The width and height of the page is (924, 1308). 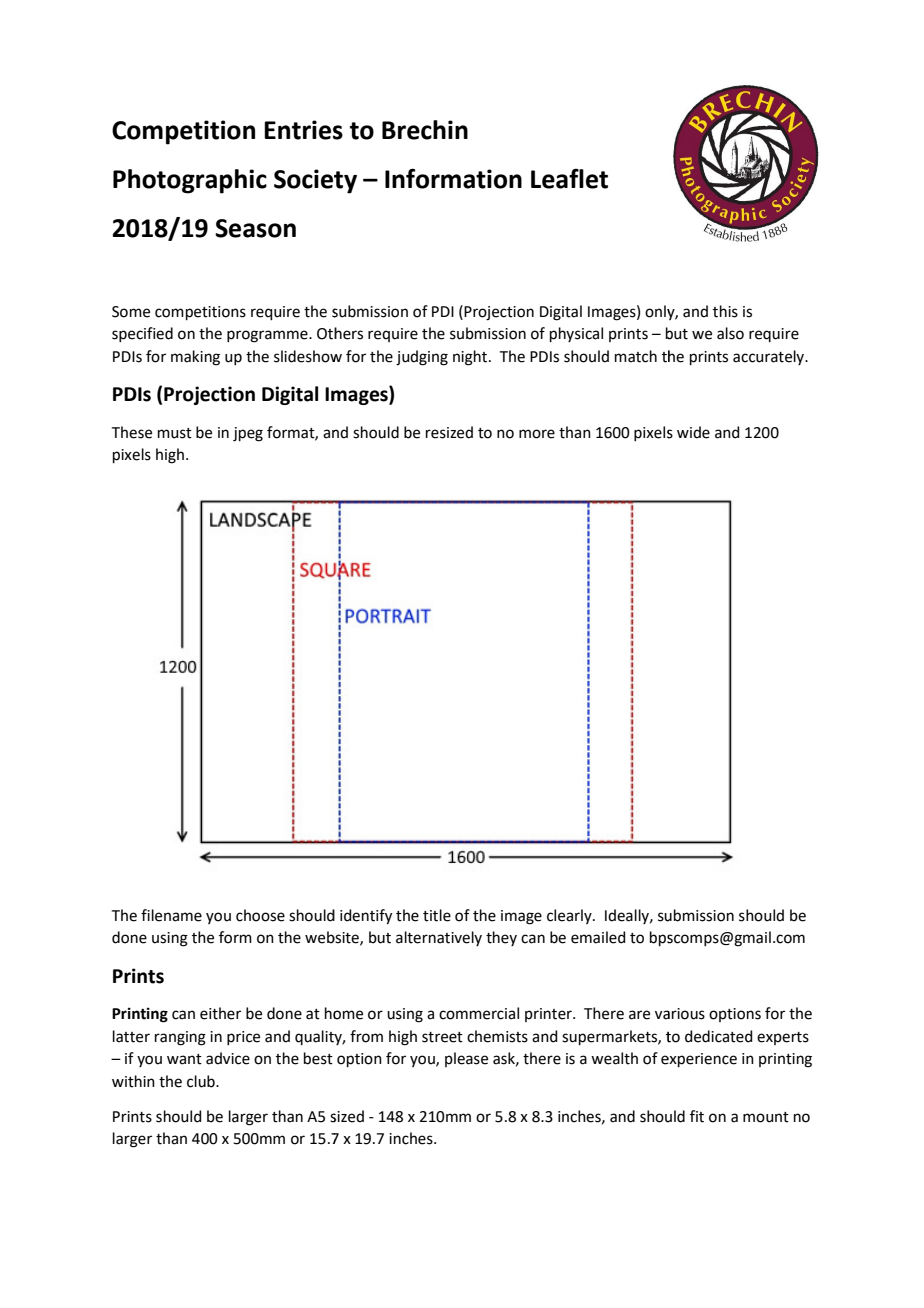 I want to click on either, so click(x=220, y=1013).
